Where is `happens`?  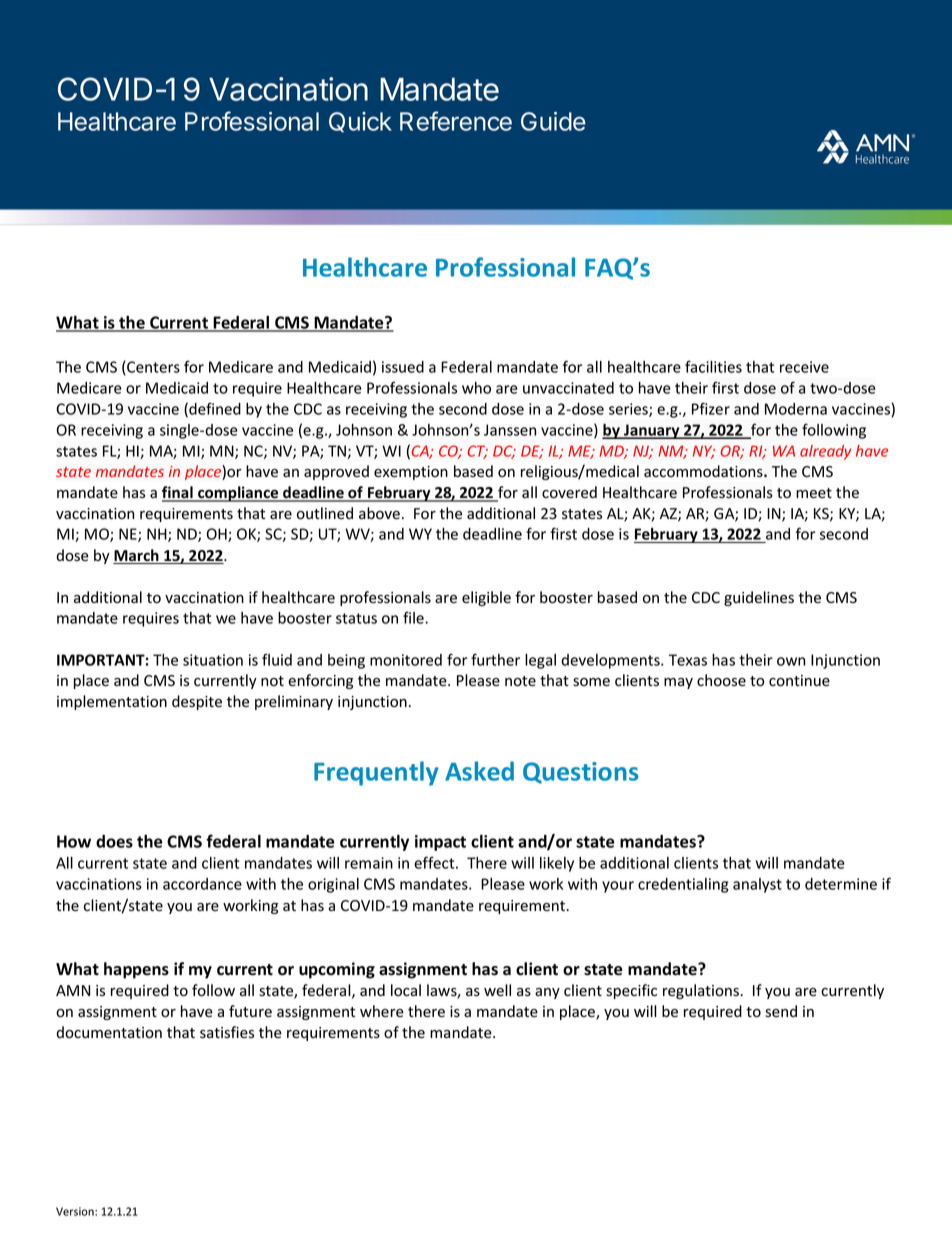 happens is located at coordinates (136, 970).
